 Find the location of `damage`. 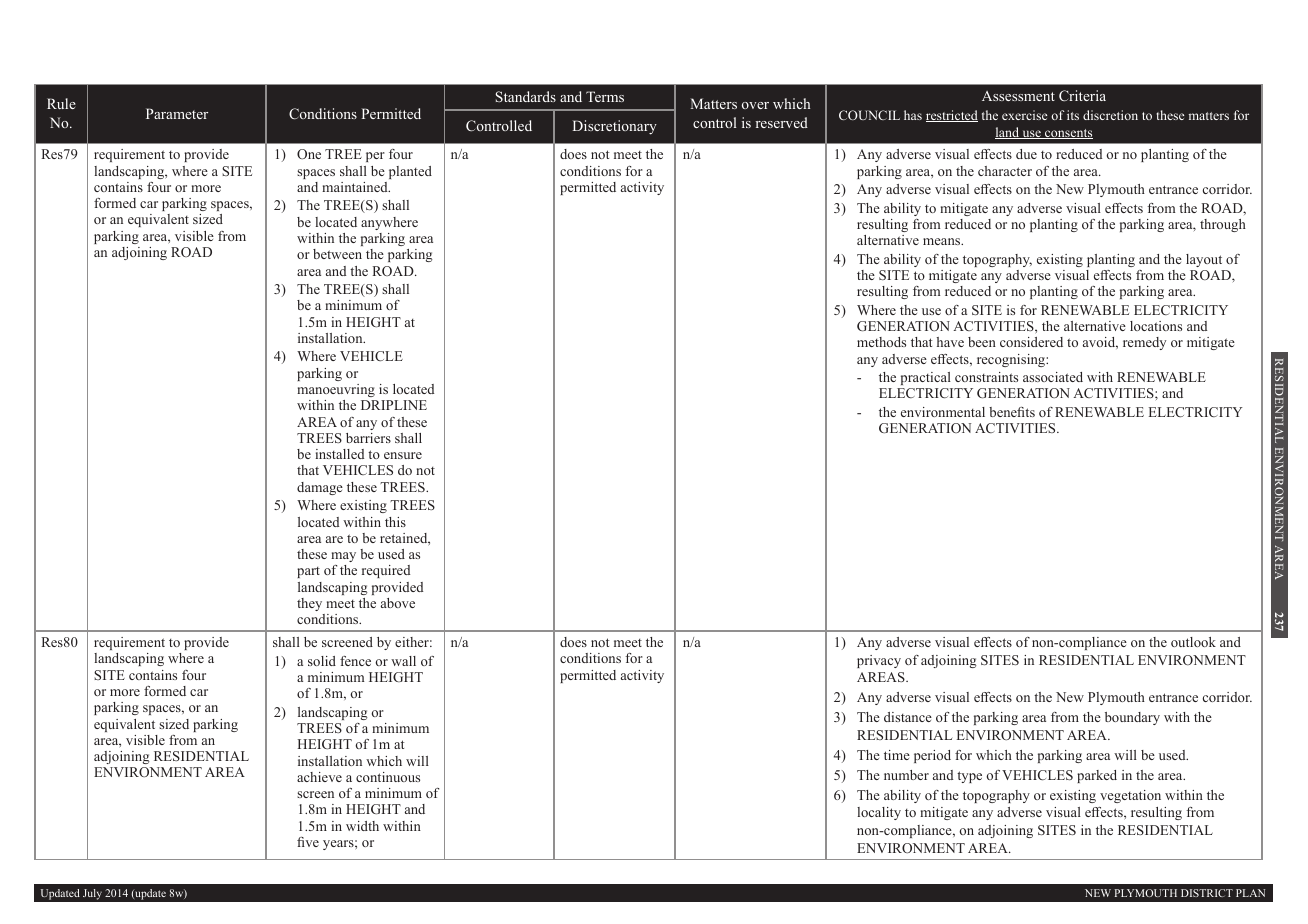

damage is located at coordinates (320, 488).
